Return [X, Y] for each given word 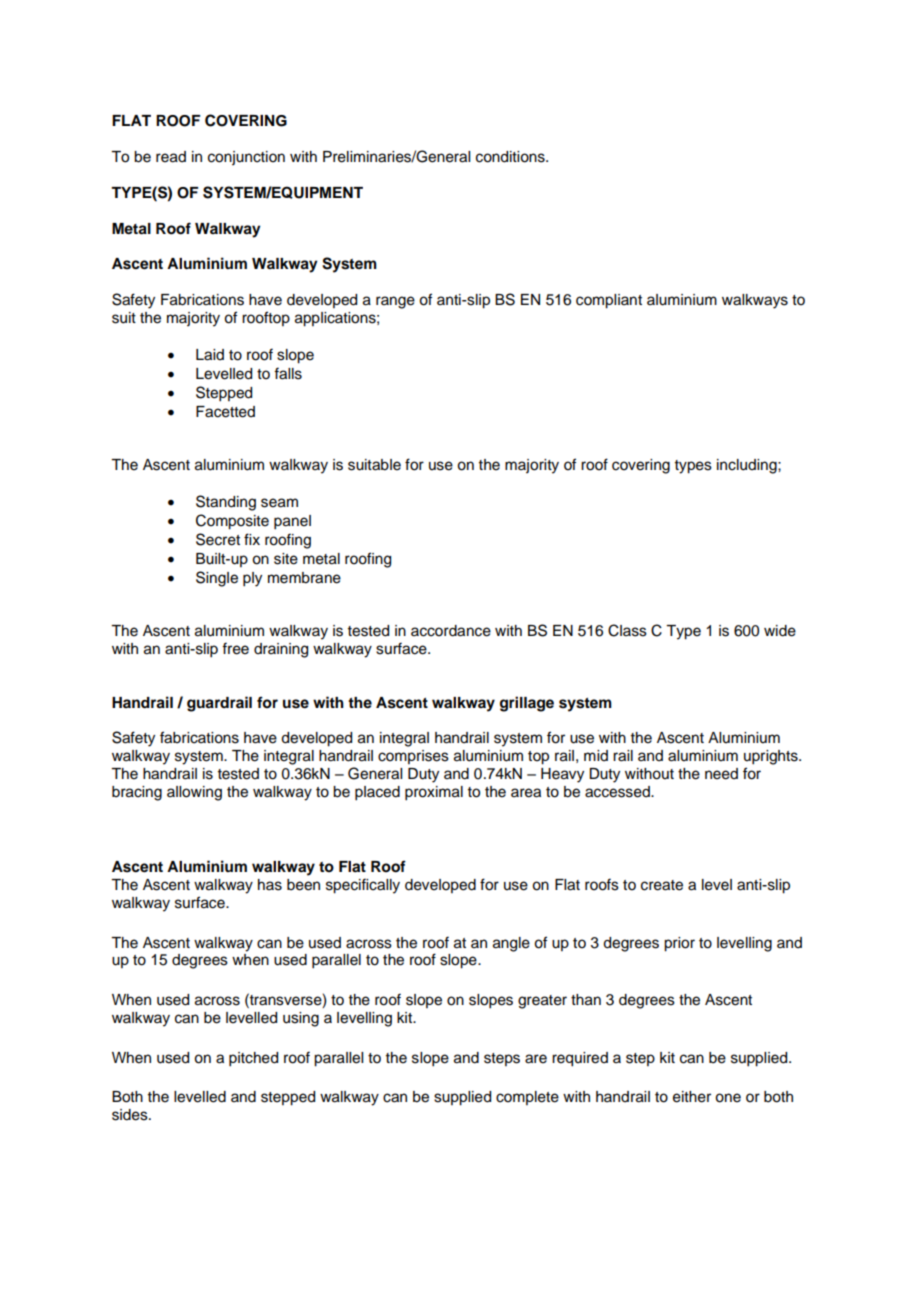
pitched [253, 1059]
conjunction [246, 158]
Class [627, 630]
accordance [451, 631]
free [235, 648]
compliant [609, 301]
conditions [511, 157]
